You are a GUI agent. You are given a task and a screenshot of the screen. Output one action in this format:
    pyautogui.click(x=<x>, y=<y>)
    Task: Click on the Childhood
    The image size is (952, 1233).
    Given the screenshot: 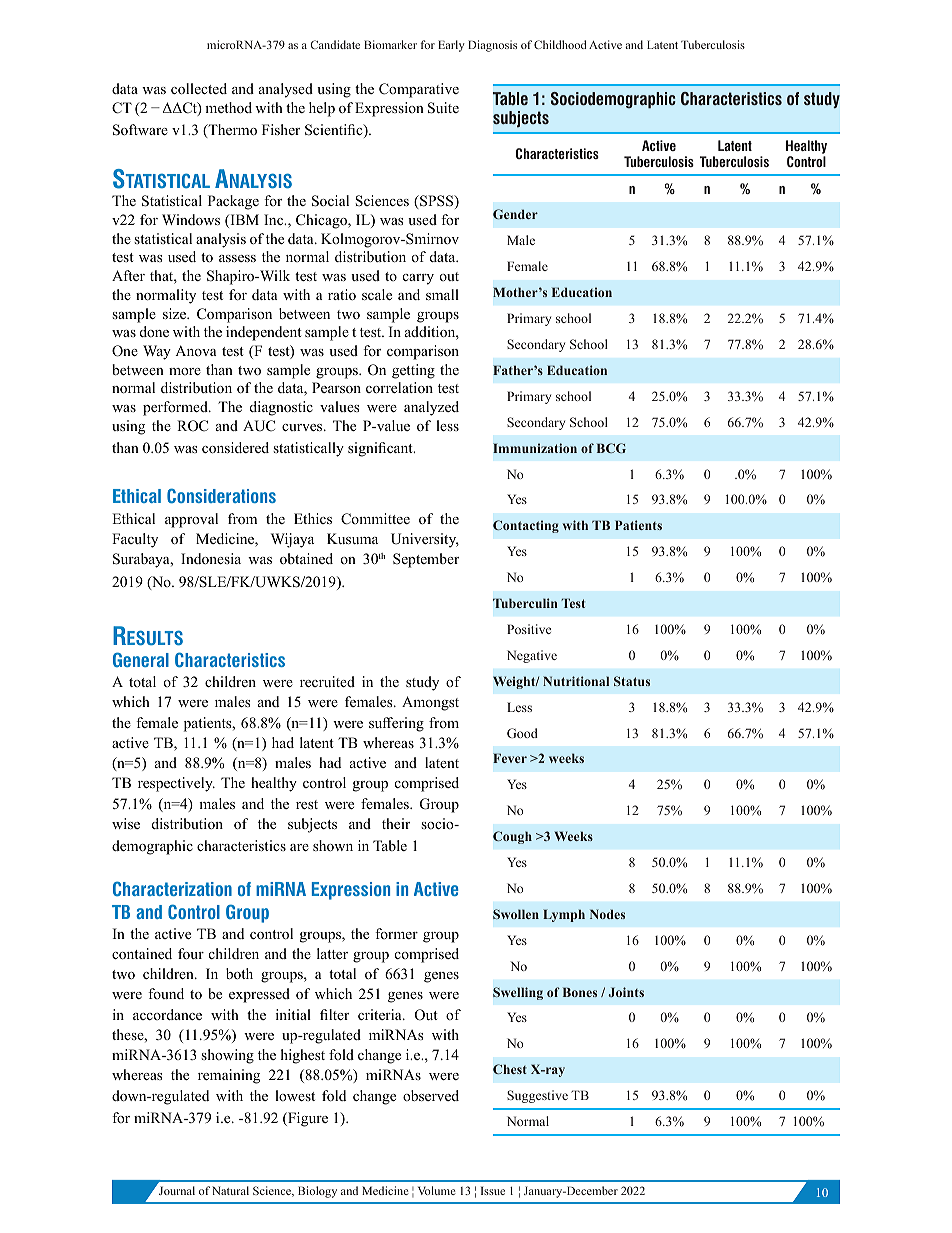 What is the action you would take?
    pyautogui.click(x=560, y=44)
